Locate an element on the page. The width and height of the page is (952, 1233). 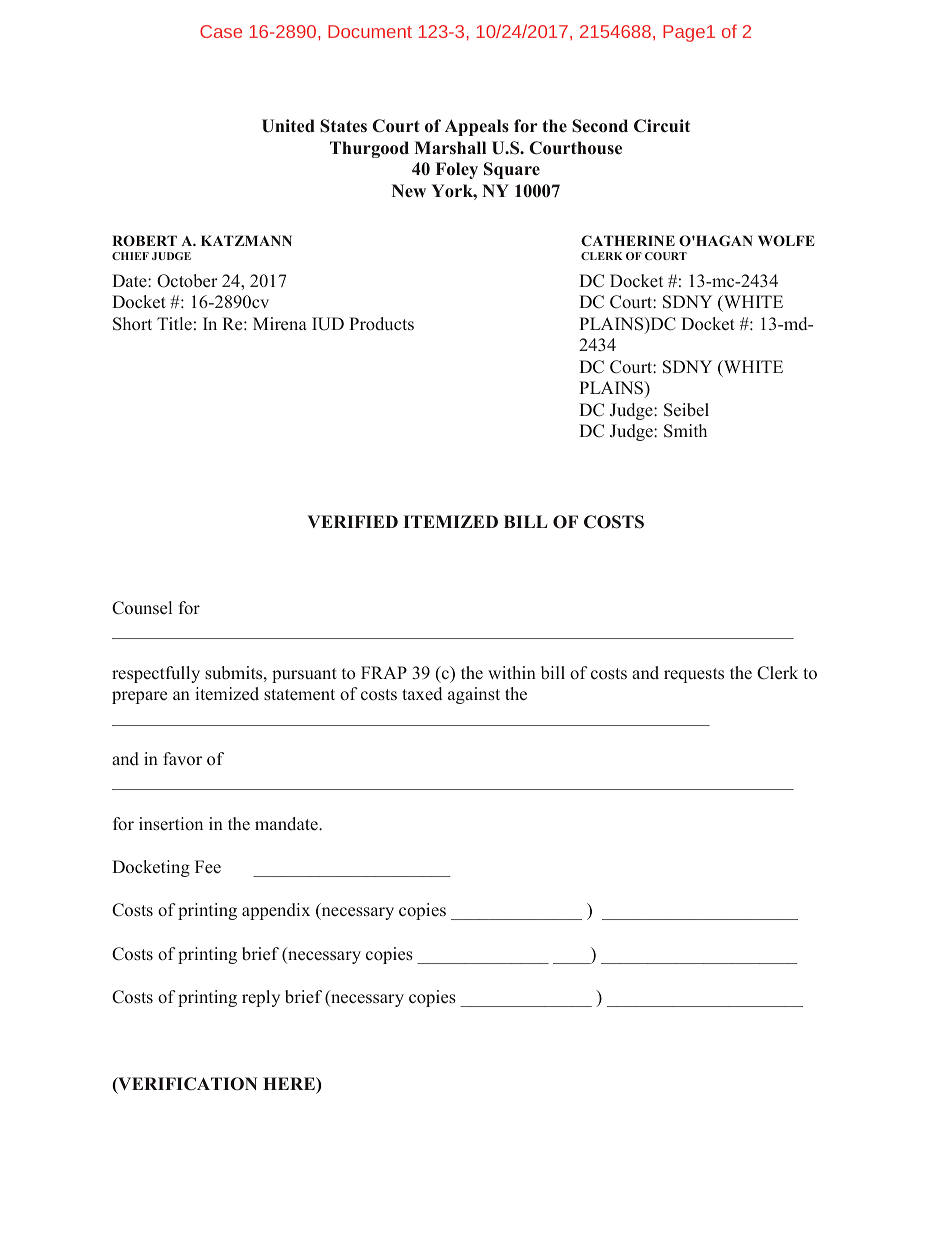
respectfully is located at coordinates (156, 674).
